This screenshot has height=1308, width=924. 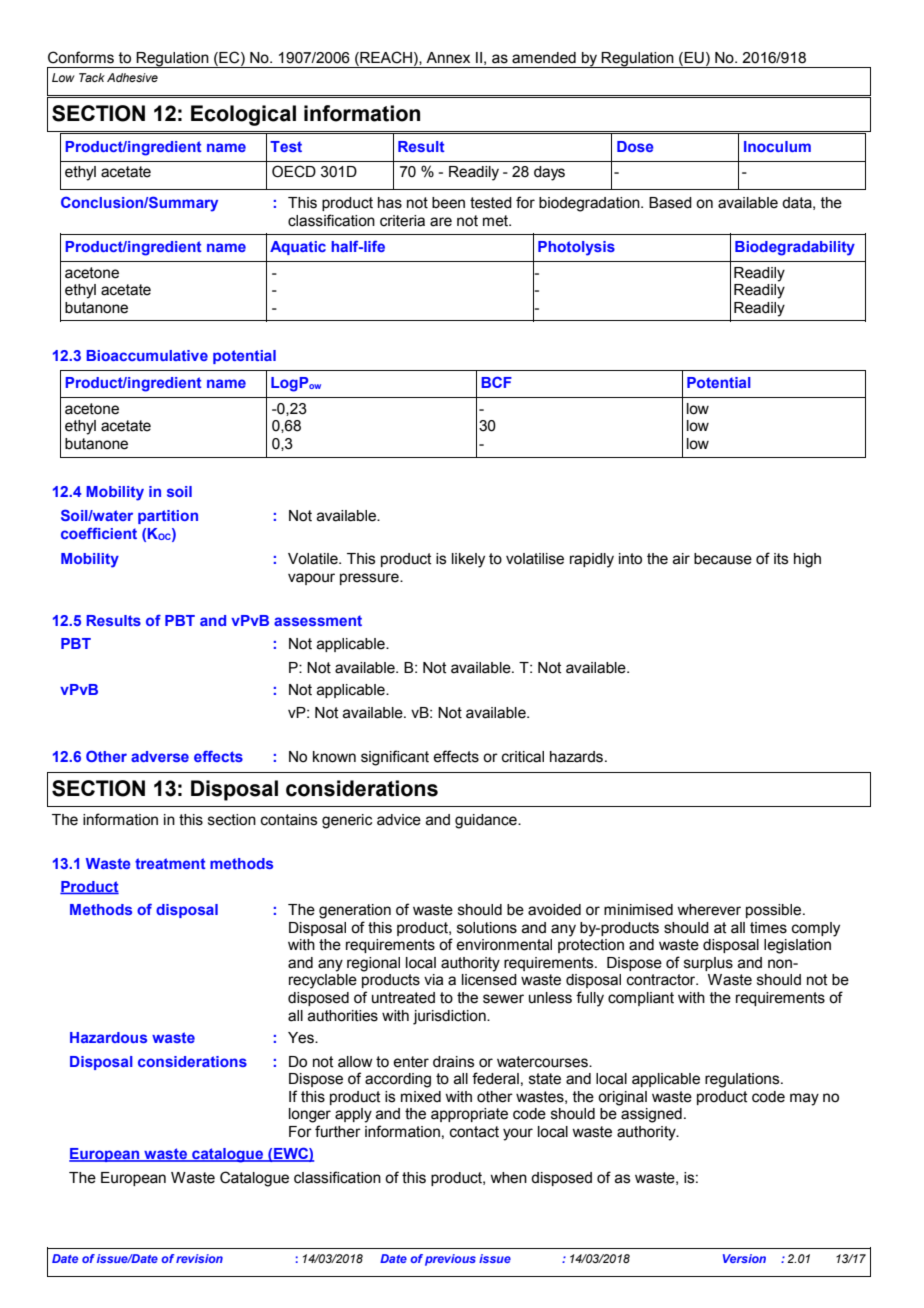 What do you see at coordinates (448, 58) in the screenshot?
I see `Annex` at bounding box center [448, 58].
